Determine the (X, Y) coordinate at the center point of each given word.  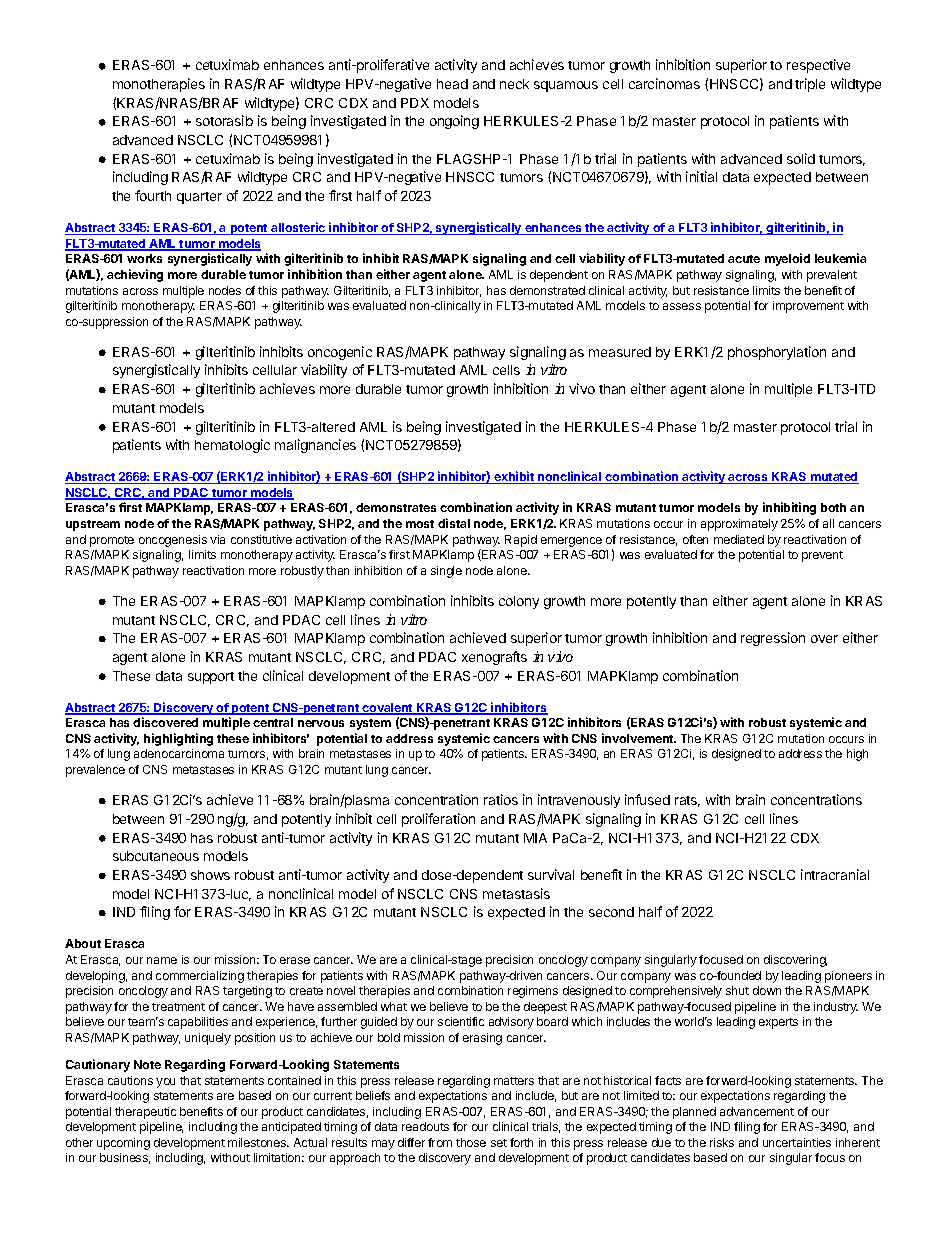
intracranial (835, 874)
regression (773, 639)
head (452, 84)
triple (810, 85)
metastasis (516, 893)
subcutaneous (156, 856)
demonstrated (547, 290)
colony (519, 602)
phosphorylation (777, 353)
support (211, 678)
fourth (153, 195)
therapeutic (145, 1113)
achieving (135, 275)
